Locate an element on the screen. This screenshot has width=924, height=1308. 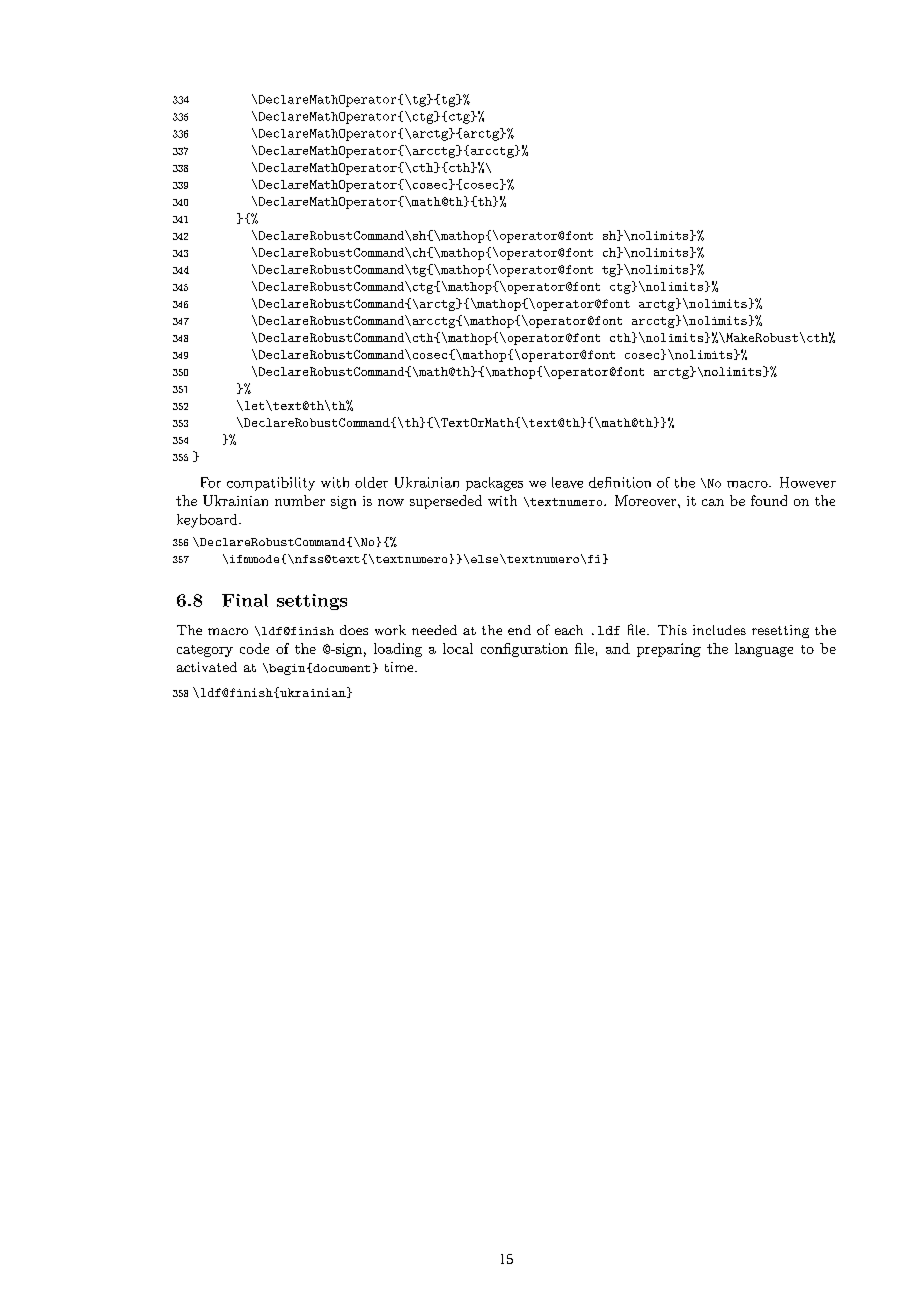
keyboard is located at coordinates (208, 521).
